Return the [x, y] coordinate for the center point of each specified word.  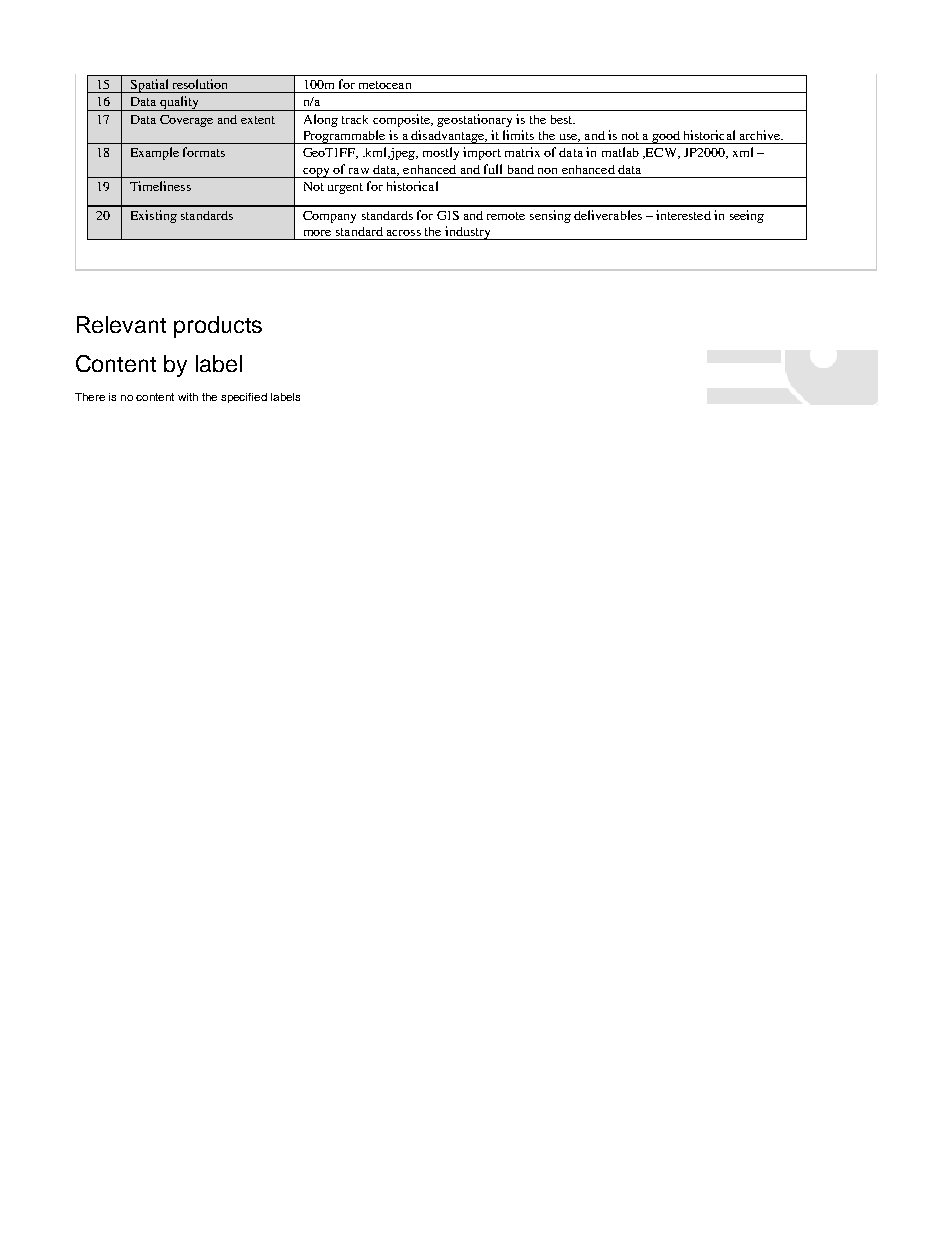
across [404, 233]
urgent [345, 188]
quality [179, 103]
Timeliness [160, 186]
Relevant [121, 324]
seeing [747, 216]
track [355, 119]
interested [683, 215]
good [666, 137]
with [188, 397]
